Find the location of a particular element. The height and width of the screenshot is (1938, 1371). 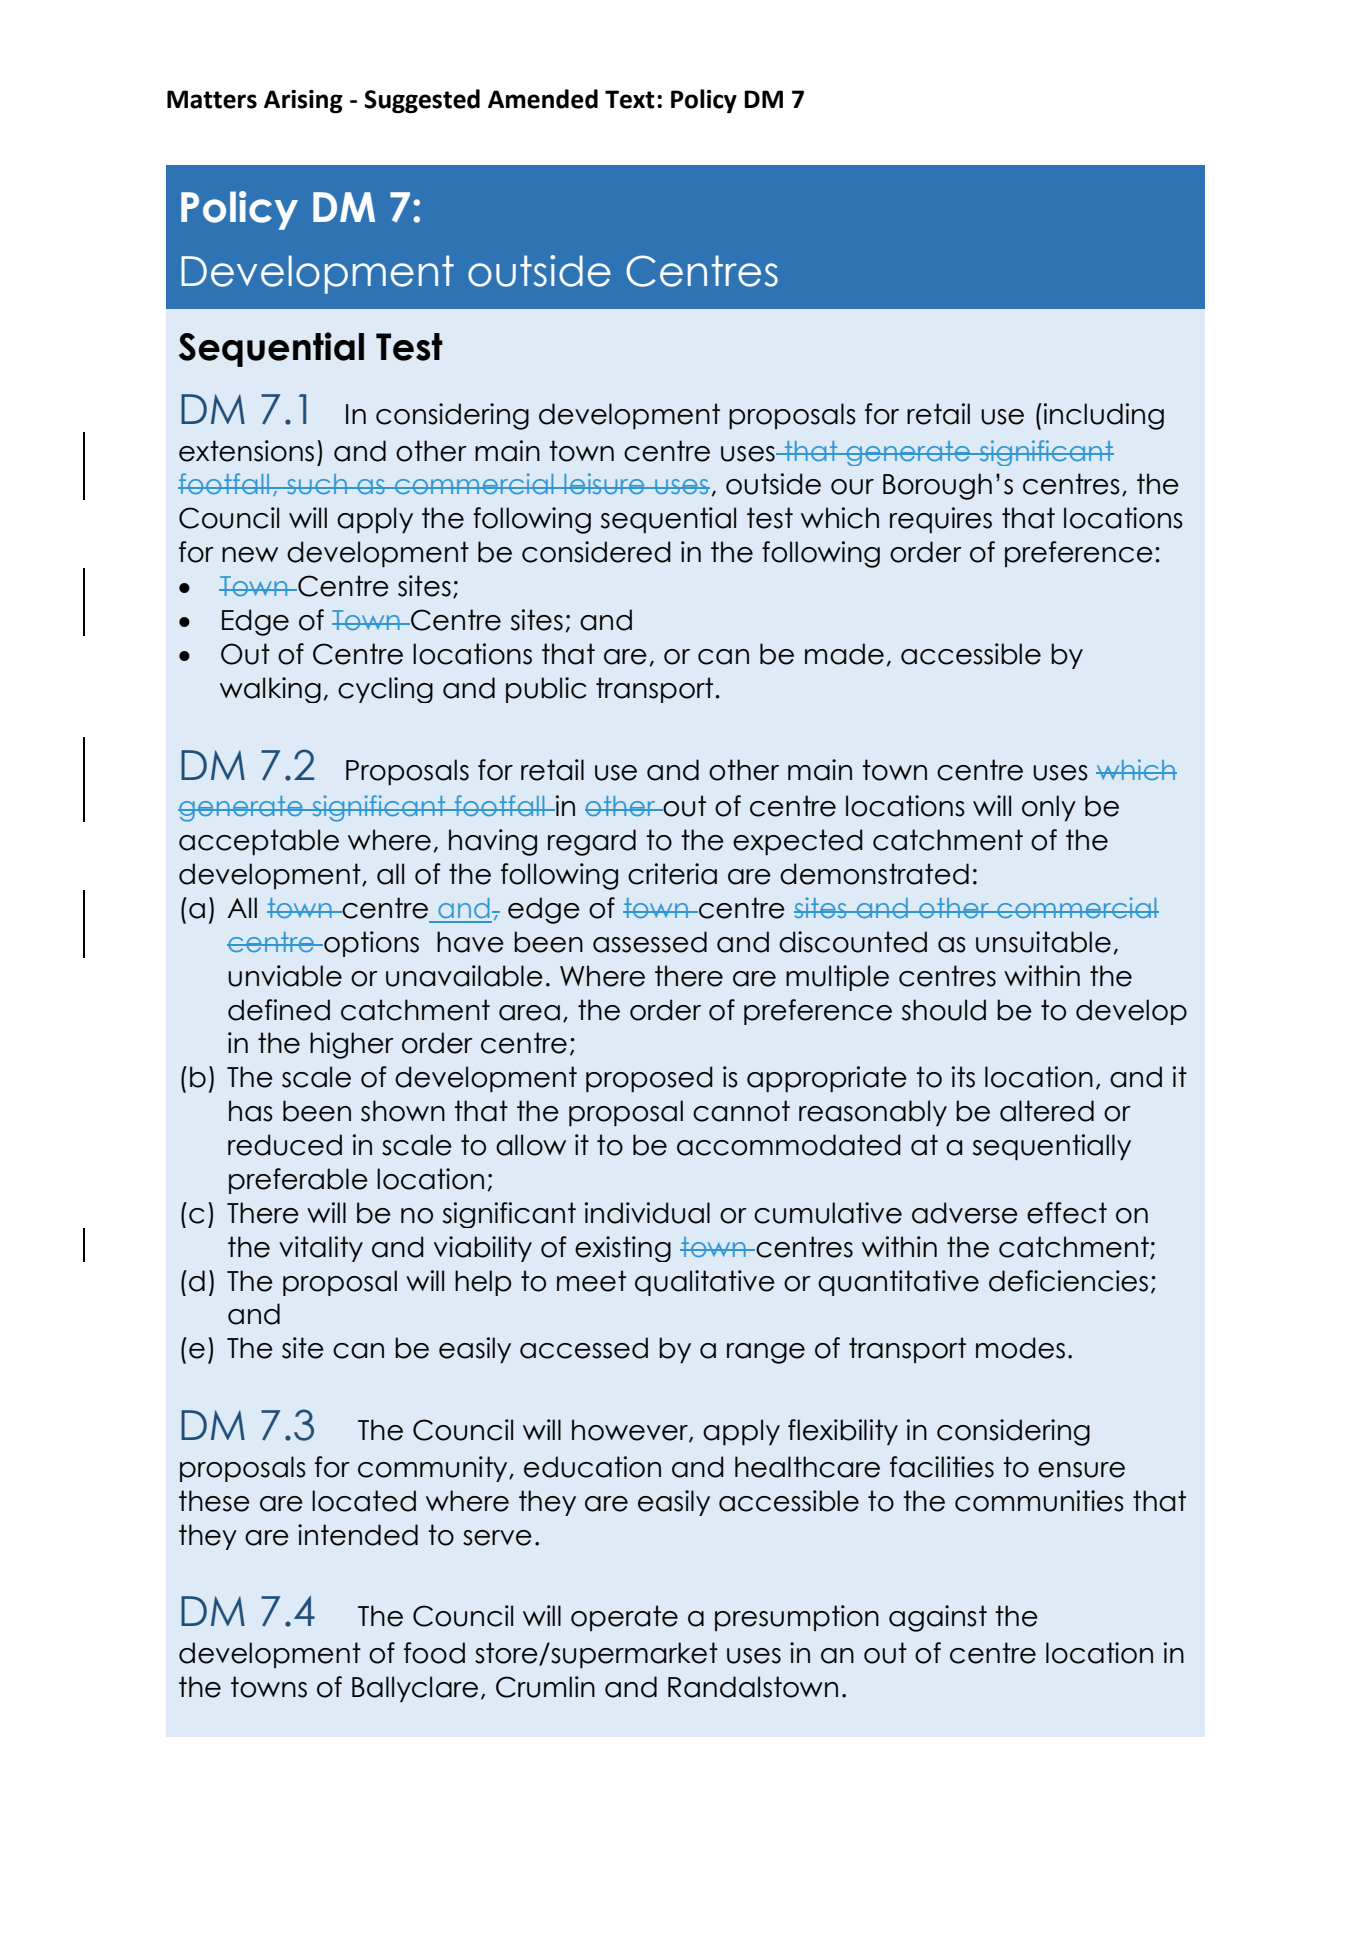

intended is located at coordinates (358, 1535).
